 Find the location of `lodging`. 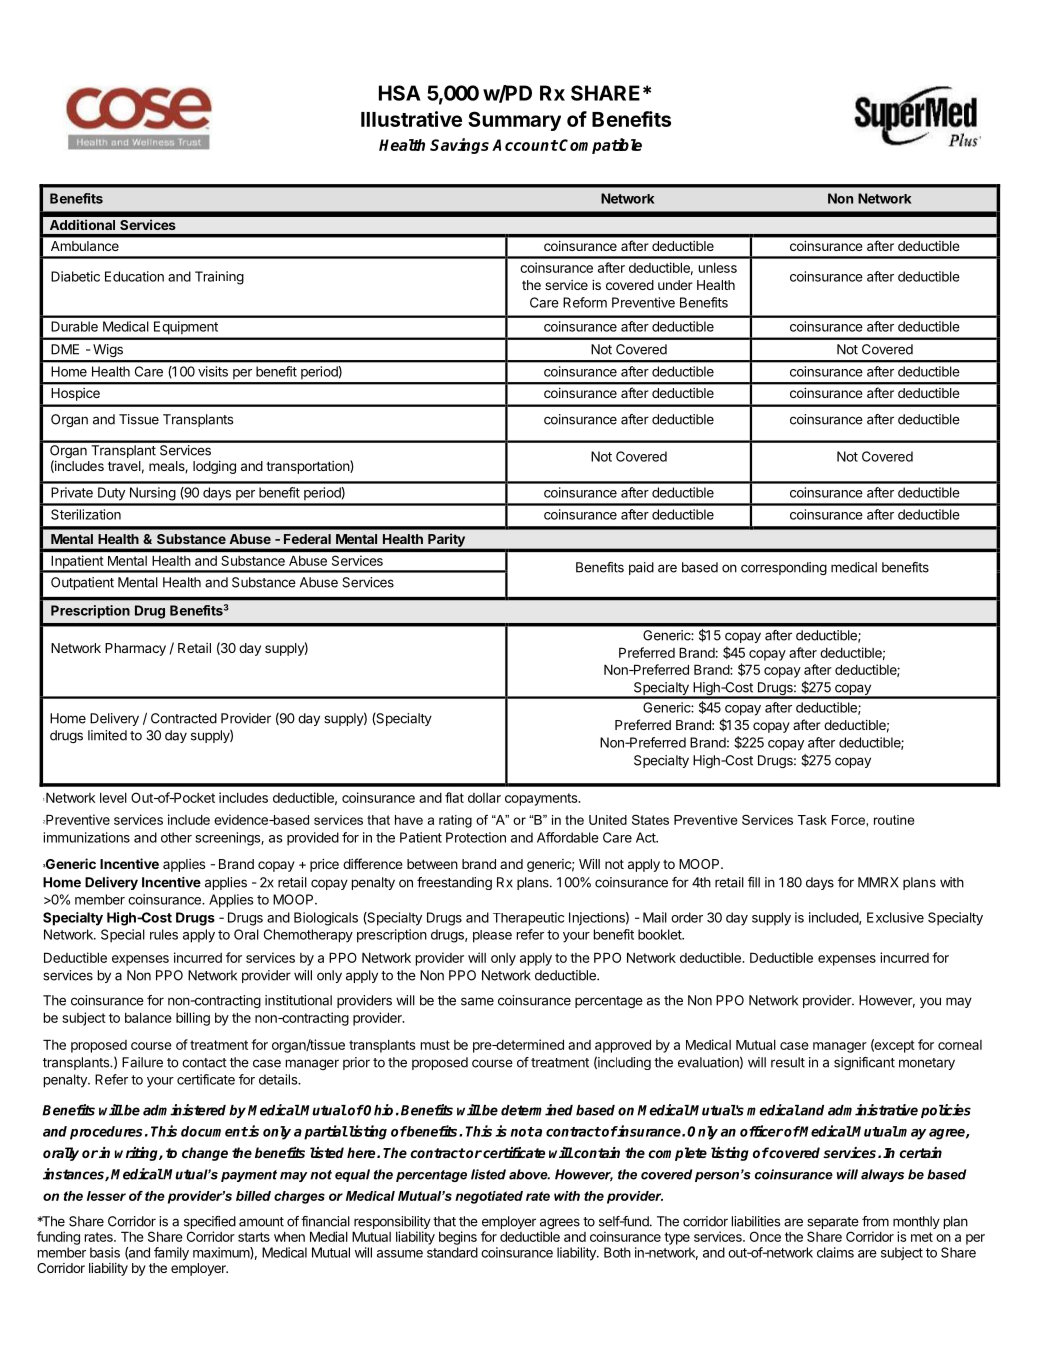

lodging is located at coordinates (214, 467).
